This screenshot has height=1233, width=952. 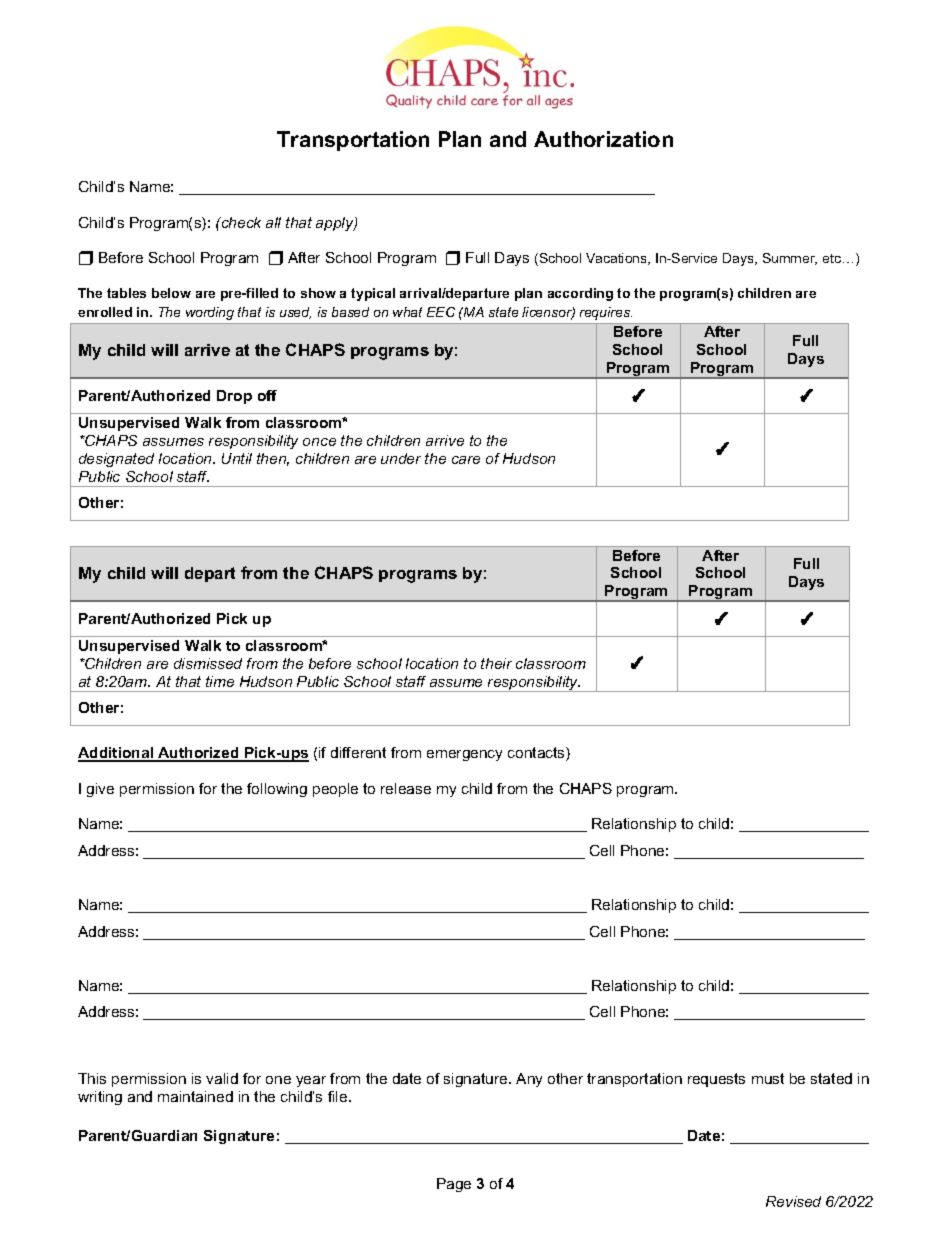 I want to click on care, so click(x=466, y=460).
